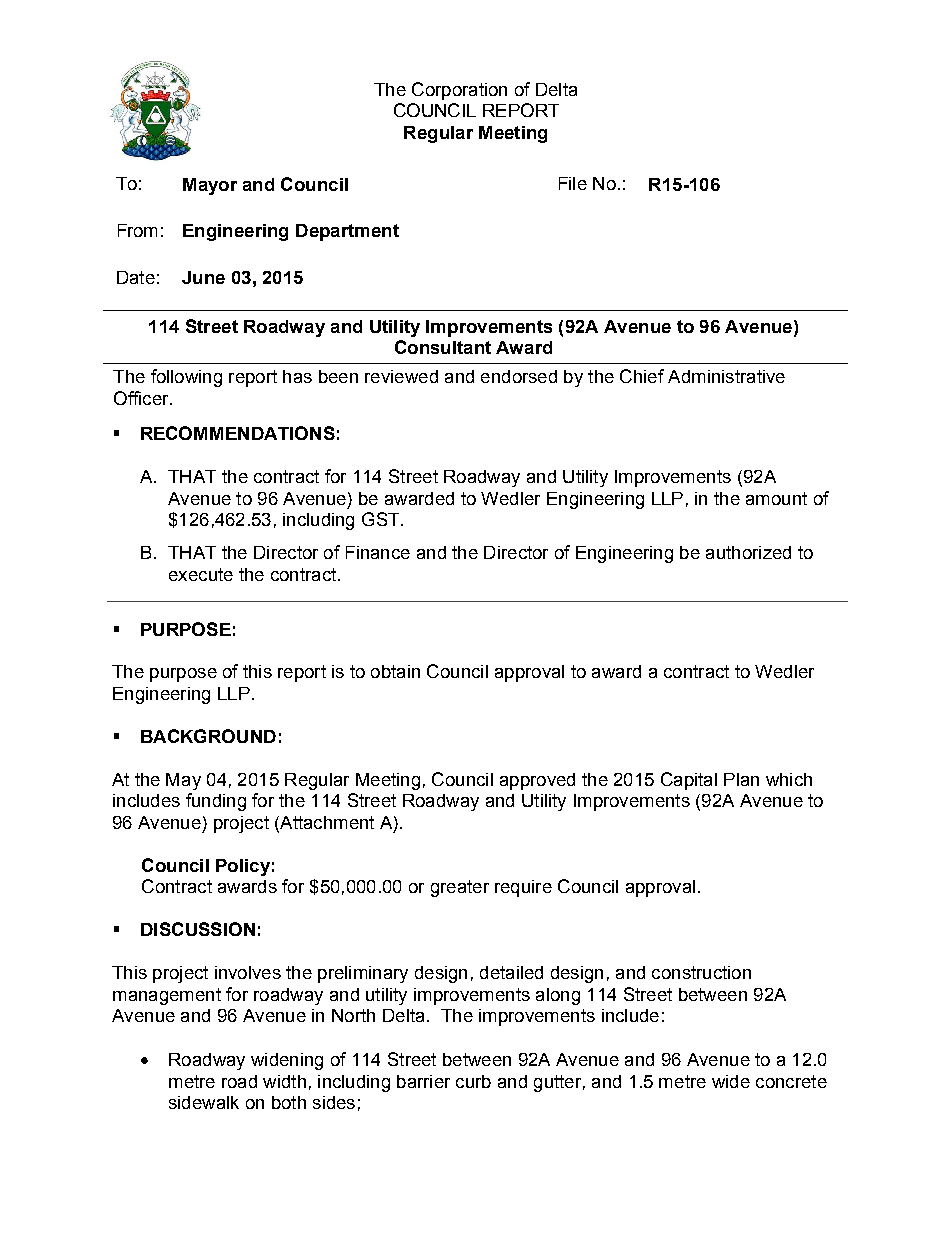 The width and height of the document is (952, 1233). Describe the element at coordinates (210, 186) in the document. I see `Mayor` at that location.
